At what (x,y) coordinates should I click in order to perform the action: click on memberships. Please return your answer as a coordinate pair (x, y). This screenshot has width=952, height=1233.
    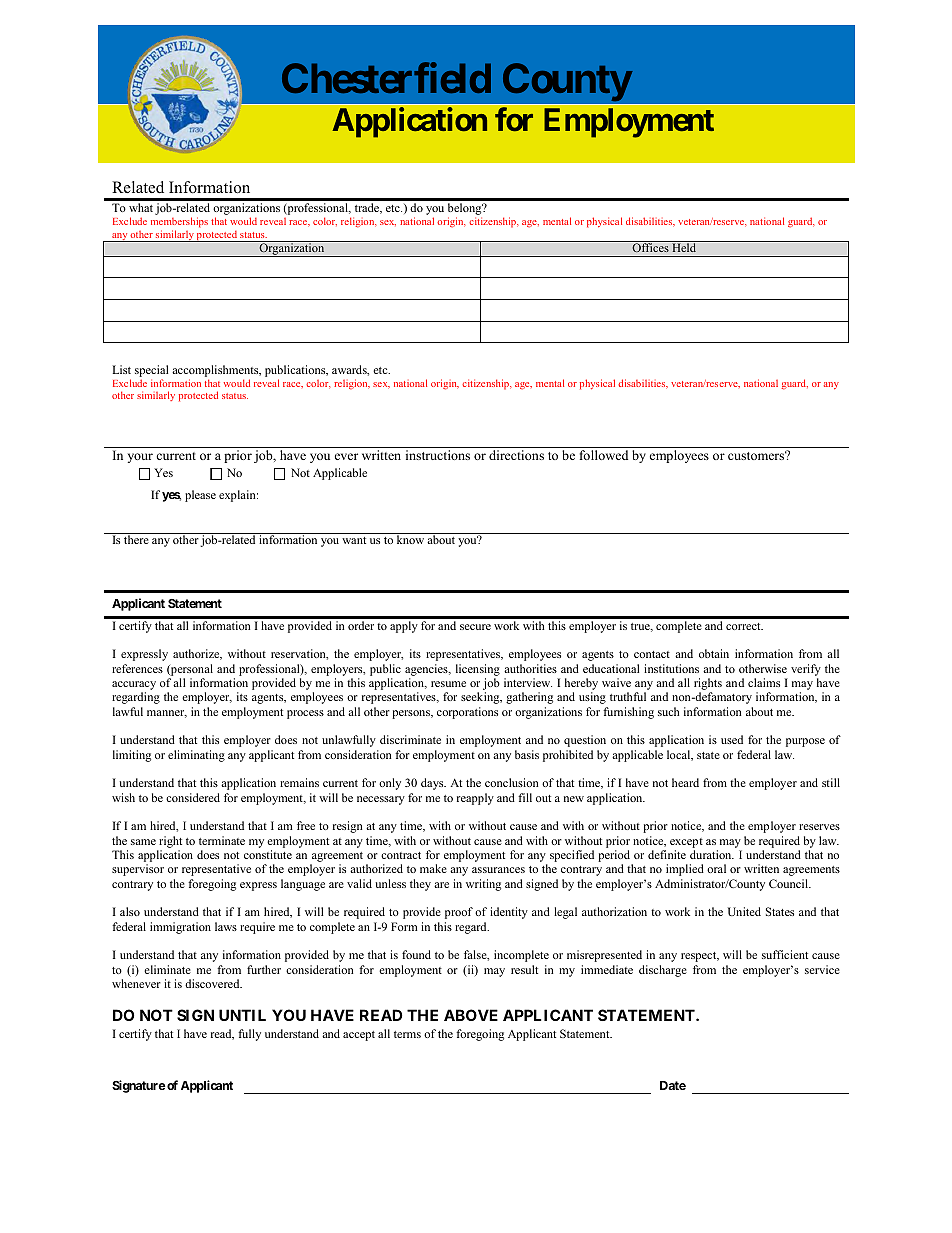
    Looking at the image, I should click on (179, 222).
